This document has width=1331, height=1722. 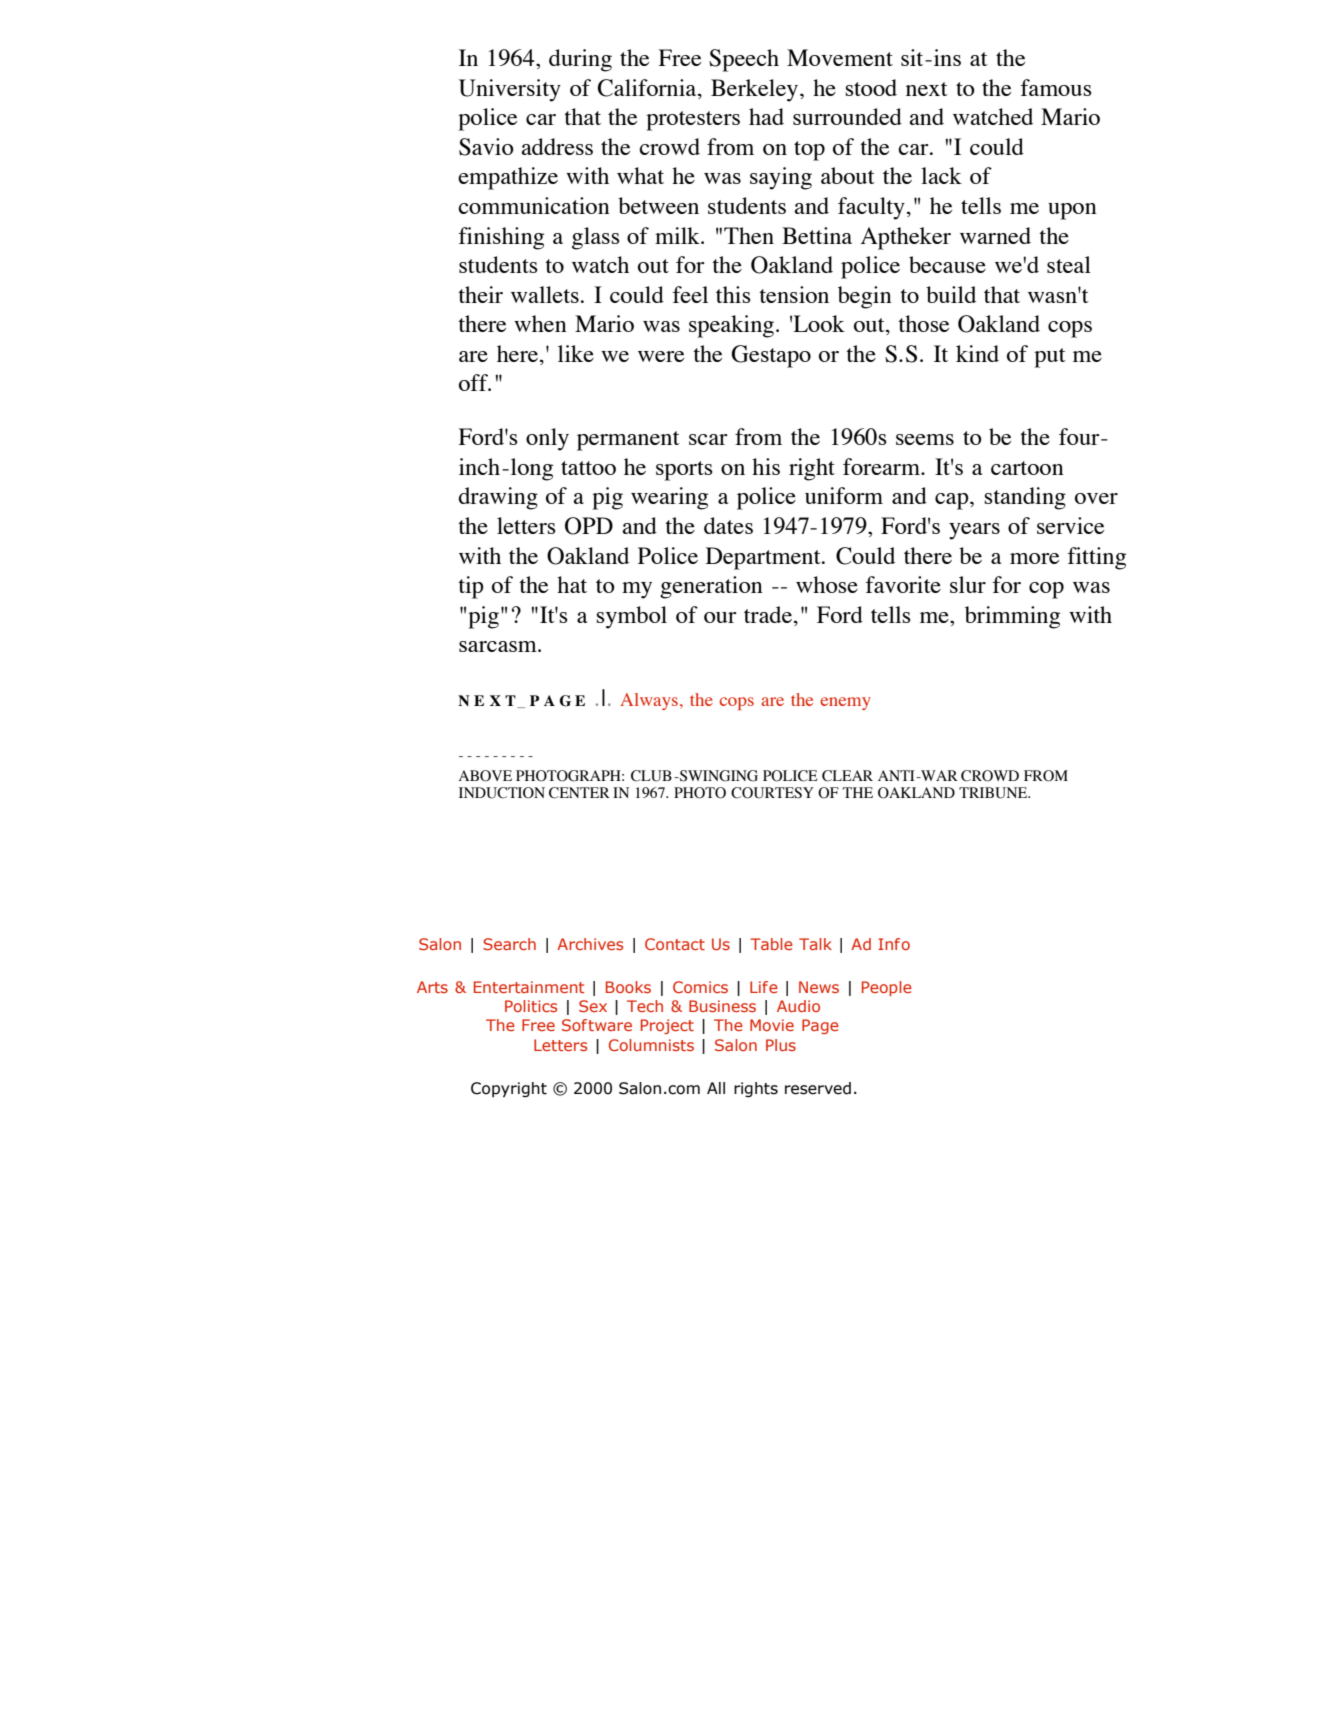 I want to click on brimming, so click(x=1012, y=617).
